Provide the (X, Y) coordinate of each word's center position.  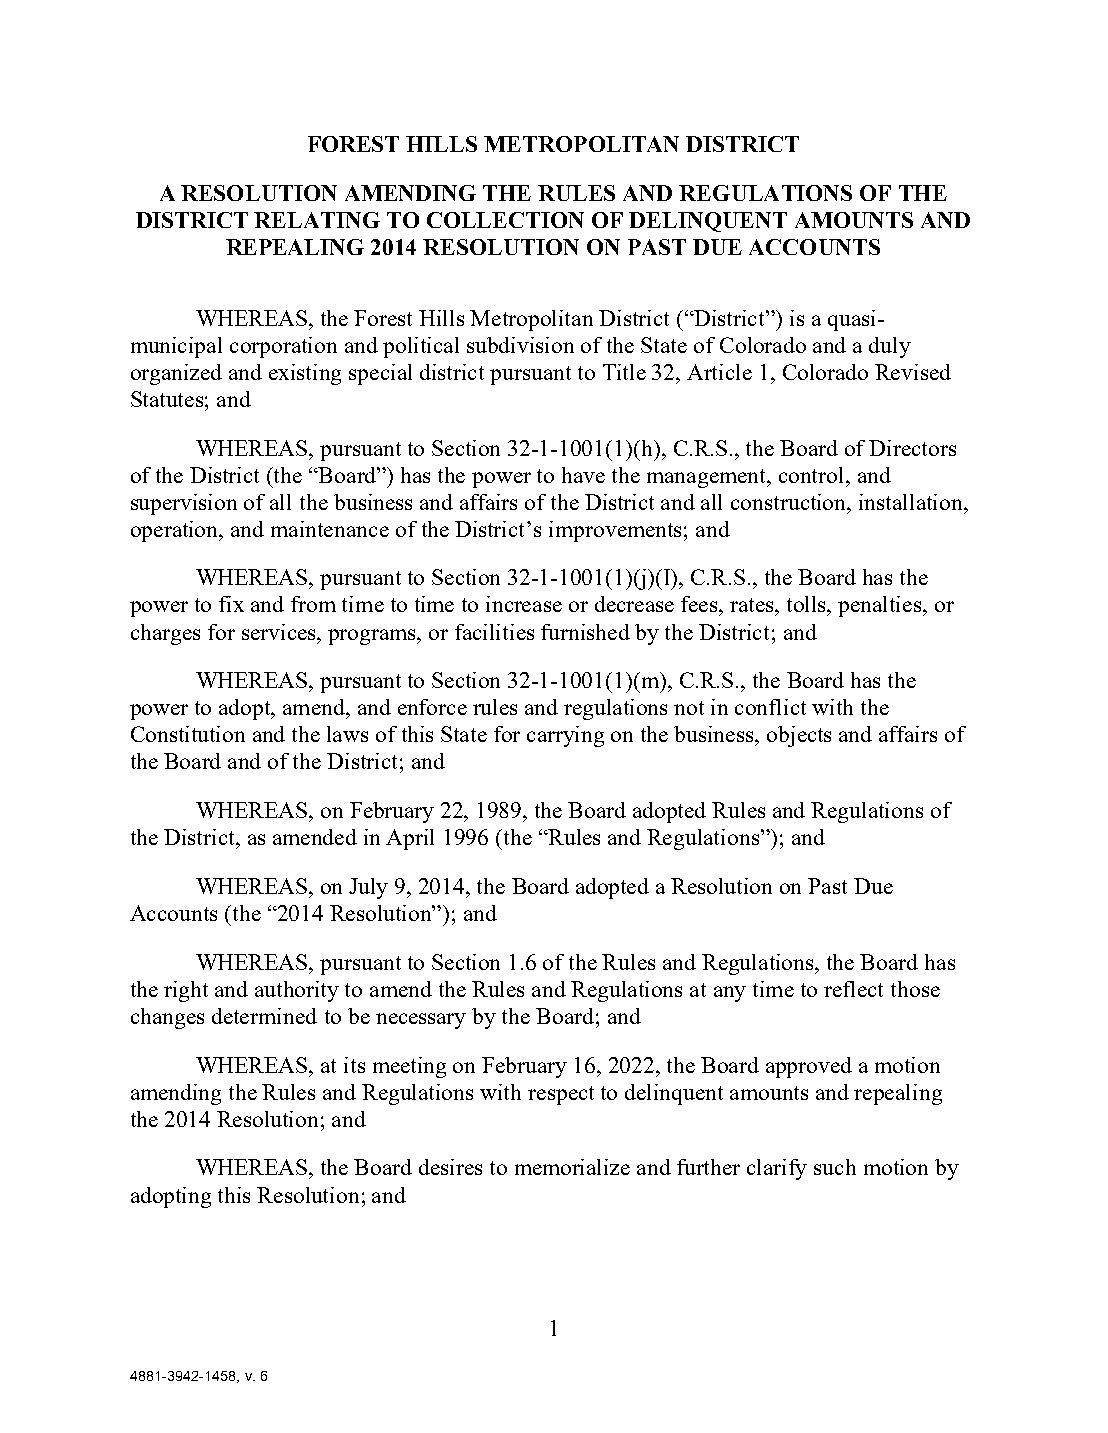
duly (890, 347)
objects (799, 736)
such (835, 1167)
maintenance (330, 529)
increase (524, 604)
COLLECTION (505, 220)
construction (790, 502)
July (368, 888)
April (410, 839)
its (354, 1065)
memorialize (572, 1167)
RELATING (317, 220)
